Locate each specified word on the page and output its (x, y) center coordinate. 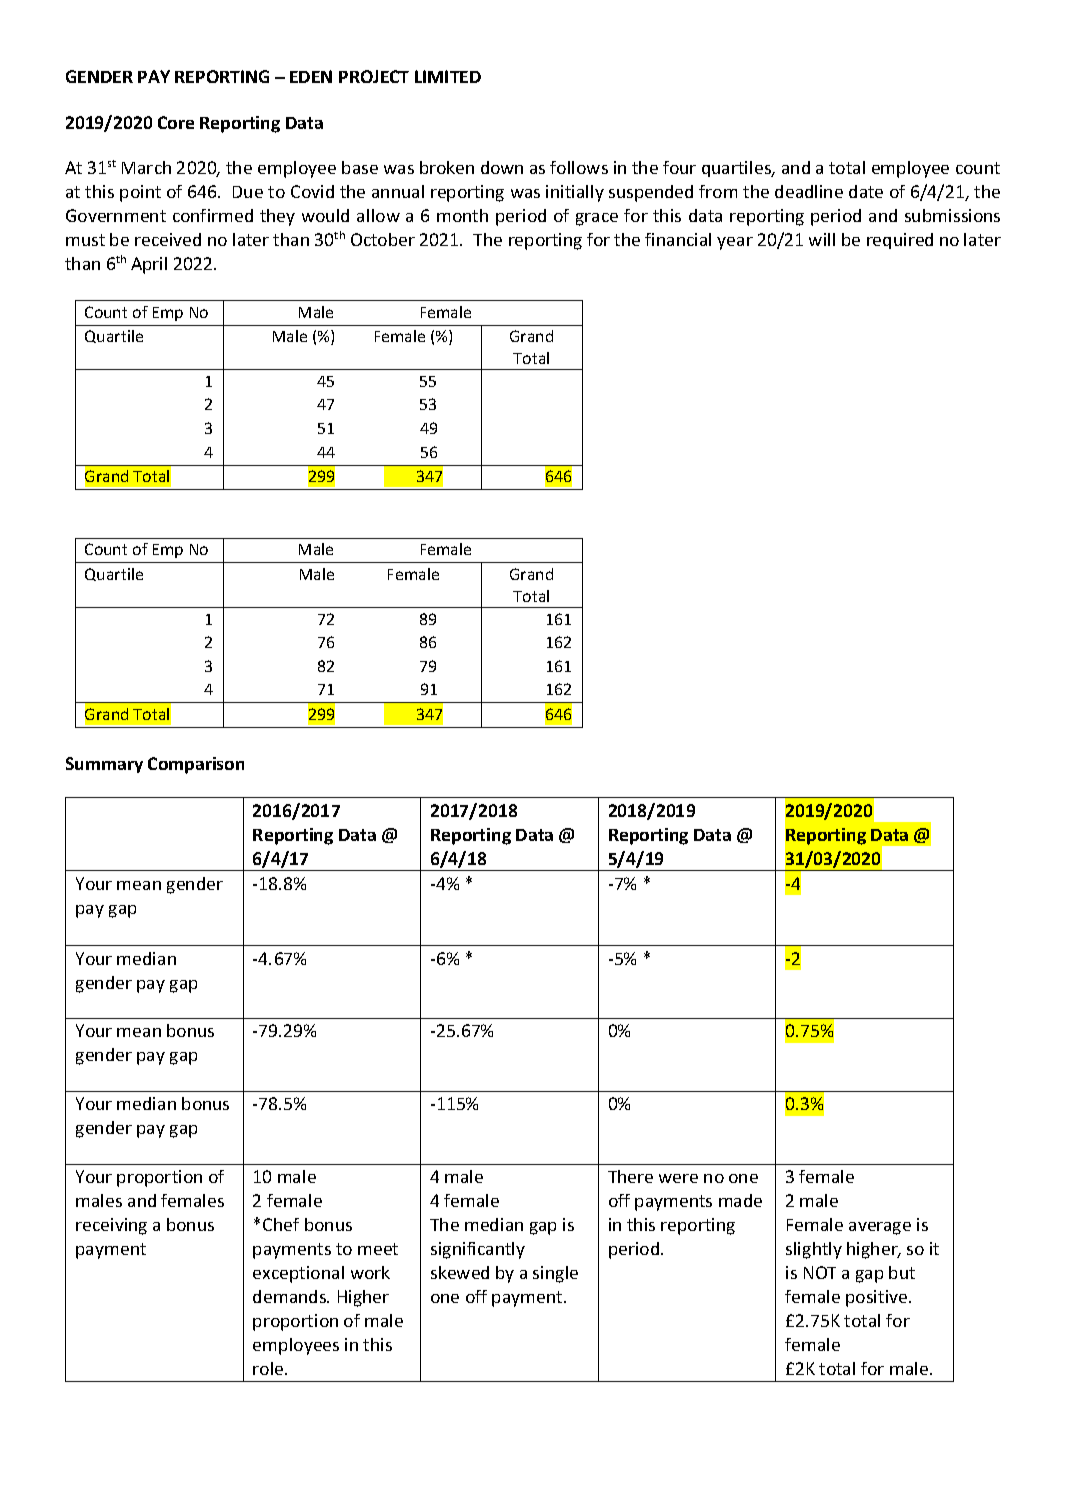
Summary (104, 765)
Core (176, 122)
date (866, 191)
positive (878, 1298)
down (502, 167)
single (555, 1274)
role (269, 1368)
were (678, 1178)
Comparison (196, 765)
